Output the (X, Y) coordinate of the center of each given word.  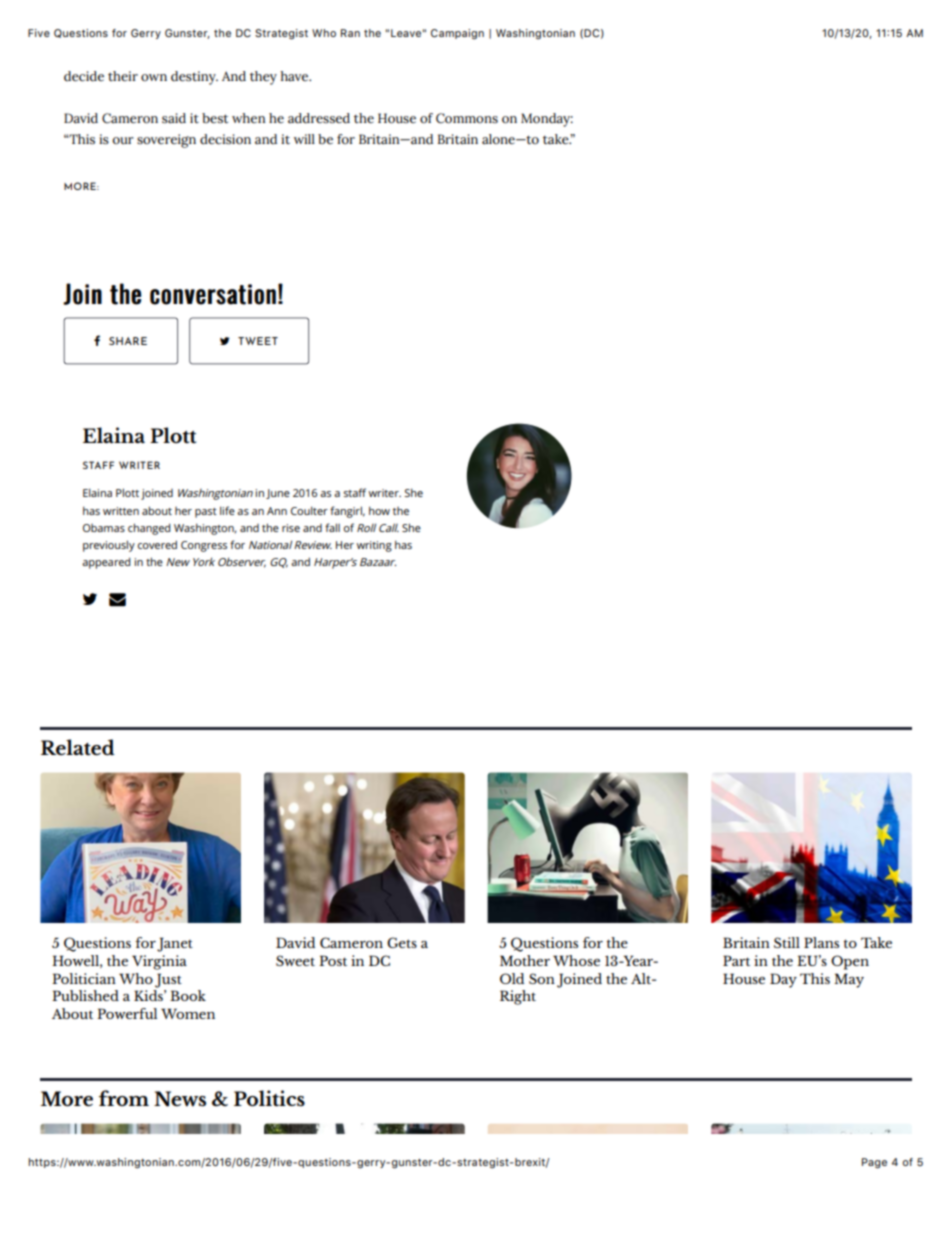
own (154, 77)
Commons (467, 118)
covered (157, 544)
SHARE (128, 341)
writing (374, 546)
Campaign (457, 34)
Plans (821, 942)
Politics (269, 1098)
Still (787, 942)
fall (332, 527)
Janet (175, 944)
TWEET (258, 341)
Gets (402, 942)
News (180, 1099)
